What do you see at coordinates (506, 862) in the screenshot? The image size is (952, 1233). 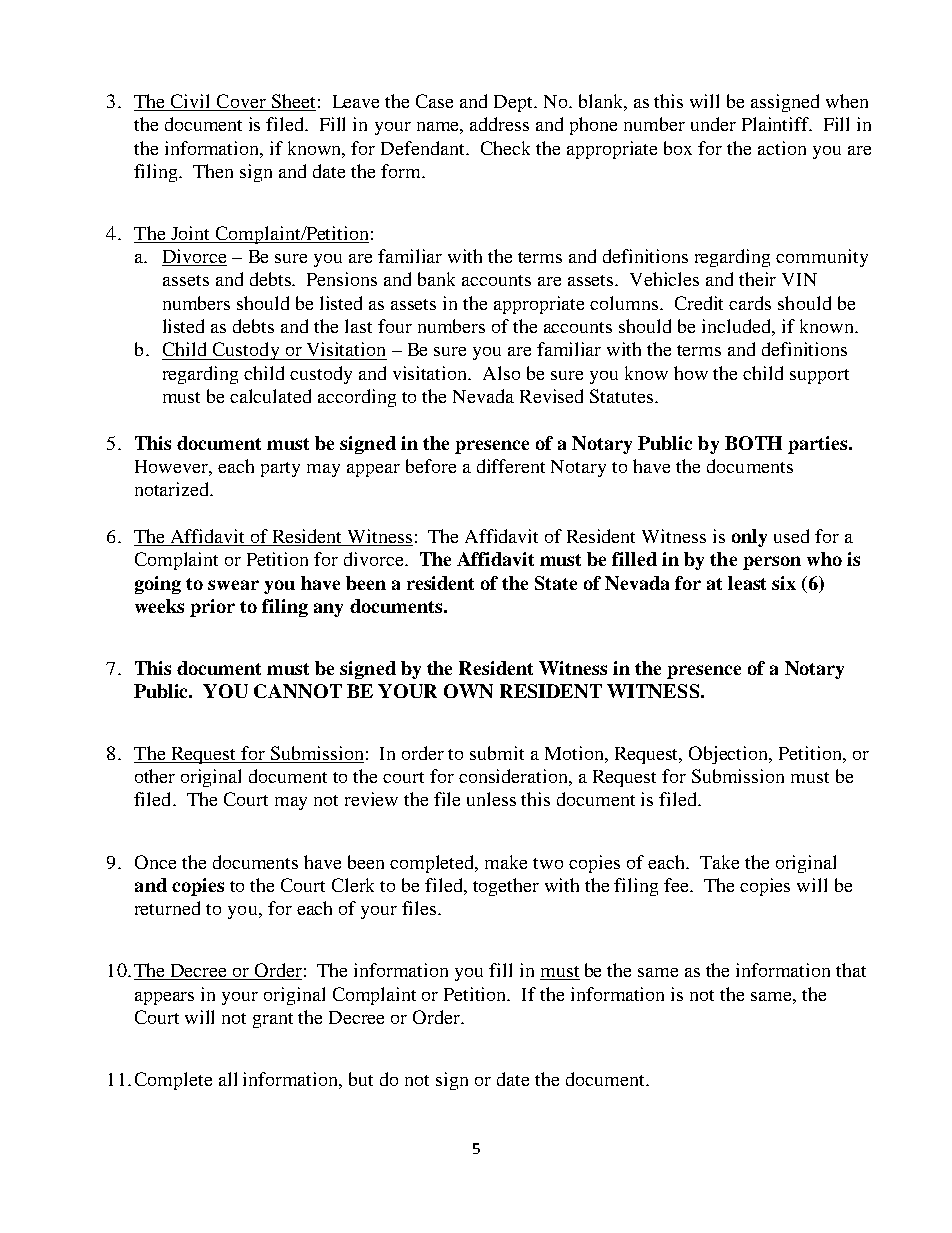 I see `make` at bounding box center [506, 862].
